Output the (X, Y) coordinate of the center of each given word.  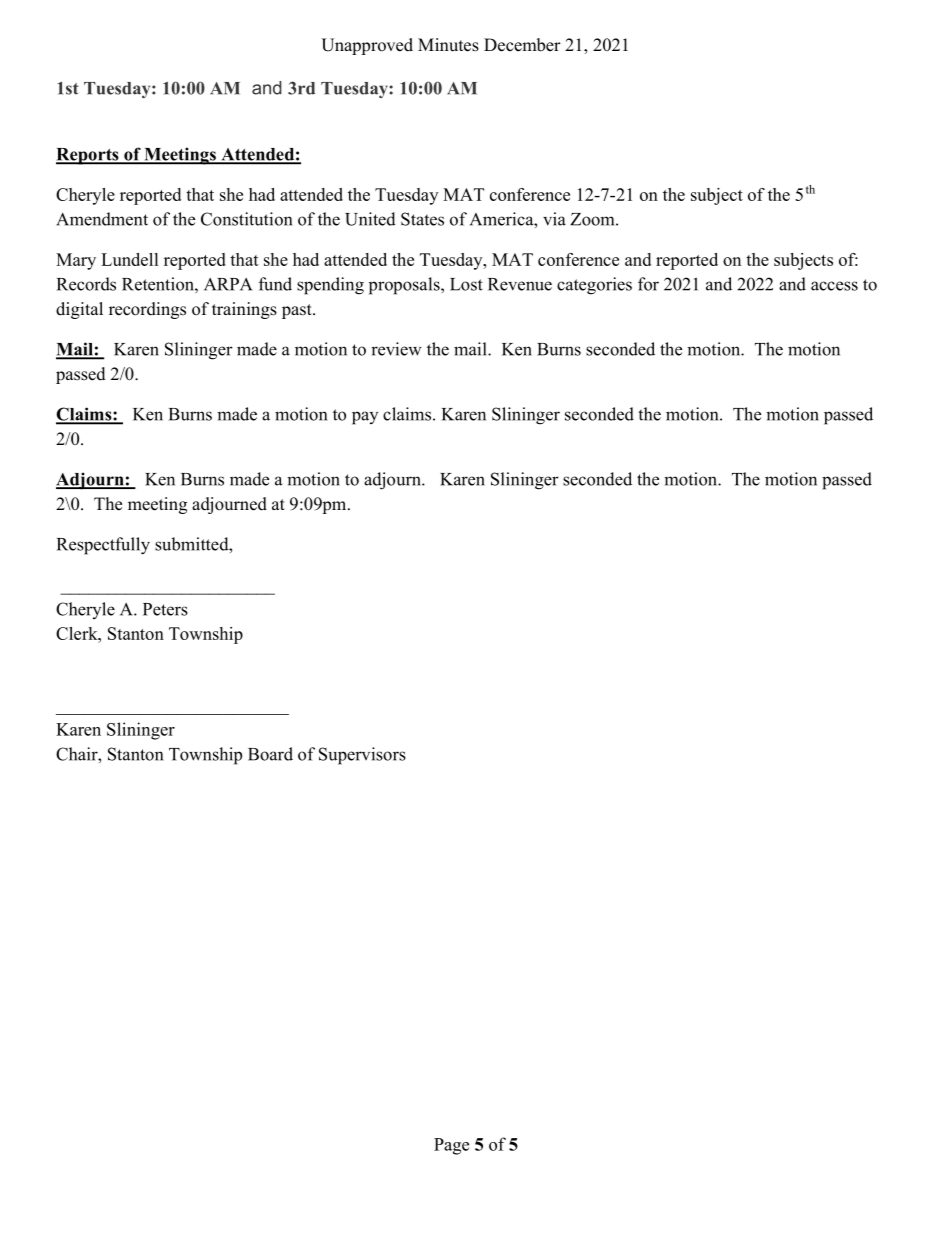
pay (365, 418)
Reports (88, 156)
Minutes (448, 45)
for (648, 284)
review (396, 349)
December (522, 45)
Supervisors (362, 756)
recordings (147, 310)
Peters (165, 609)
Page (451, 1146)
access (834, 286)
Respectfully (103, 546)
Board (270, 754)
